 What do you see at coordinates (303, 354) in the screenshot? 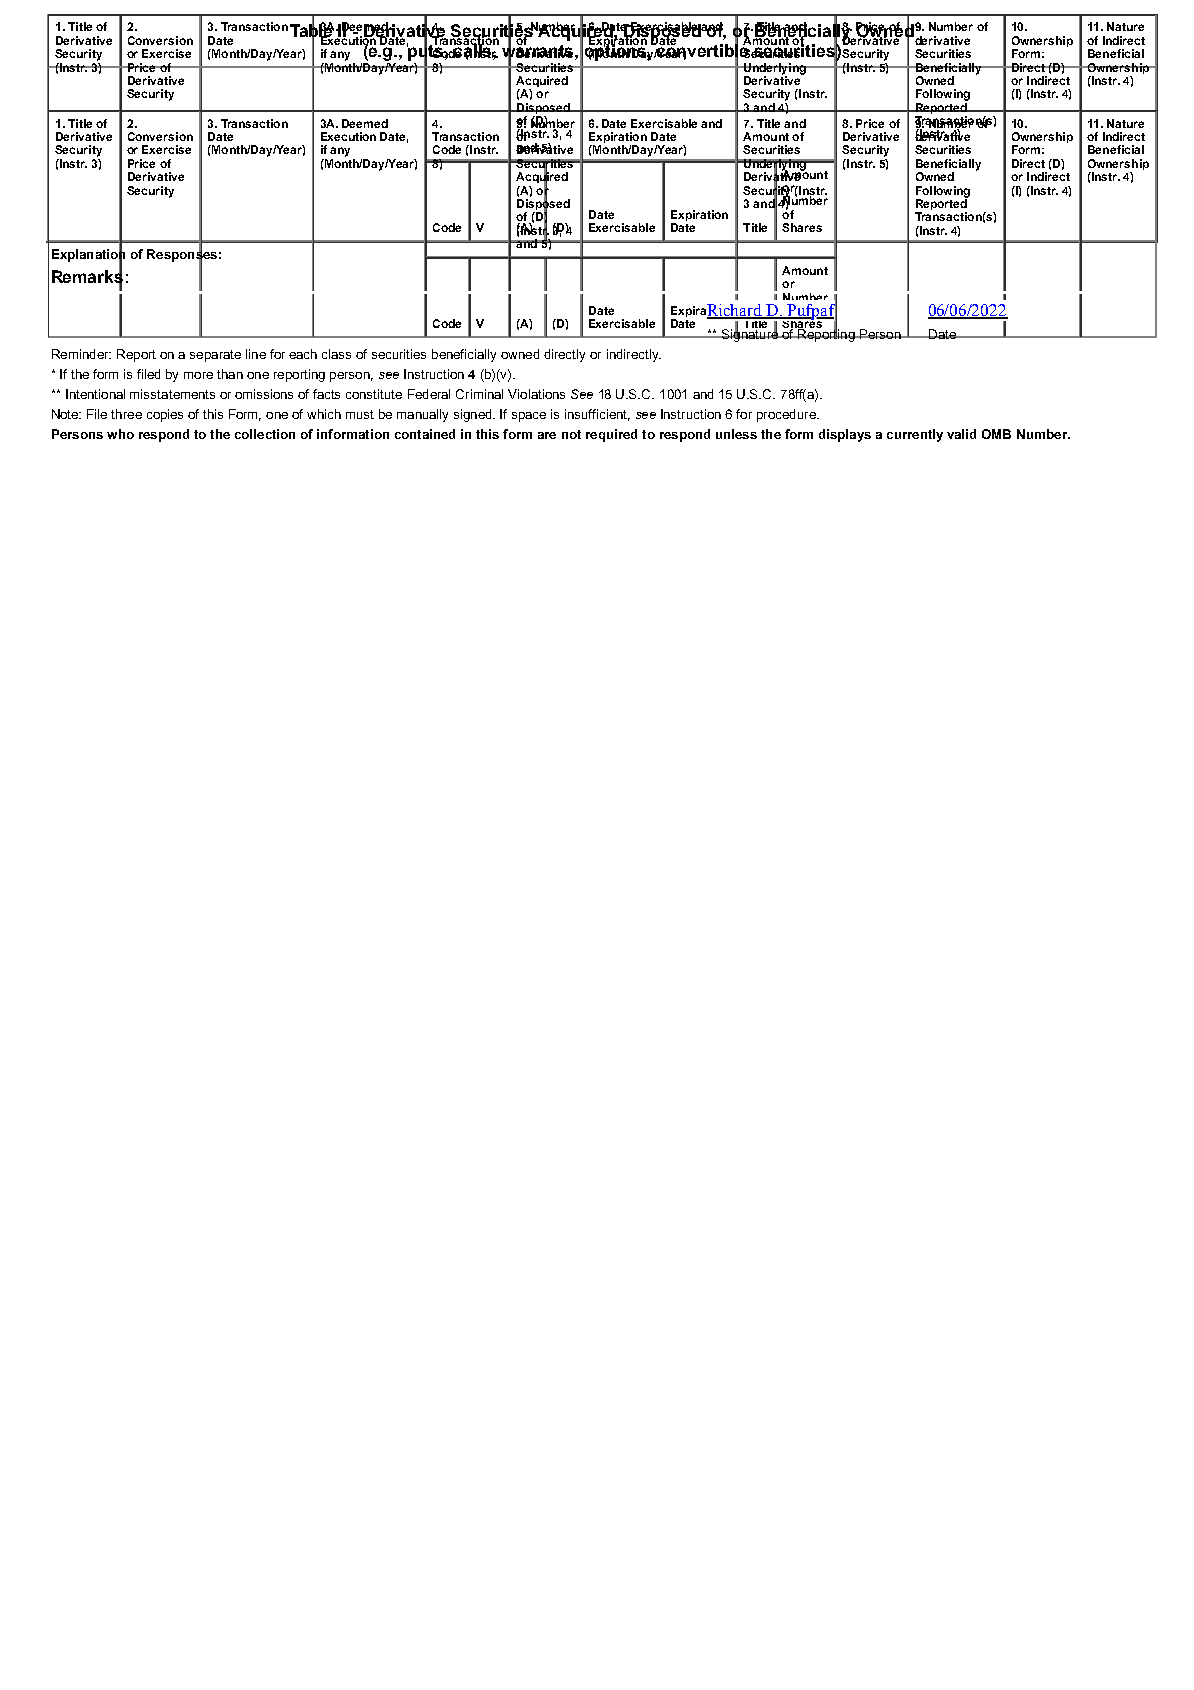
I see `each` at bounding box center [303, 354].
